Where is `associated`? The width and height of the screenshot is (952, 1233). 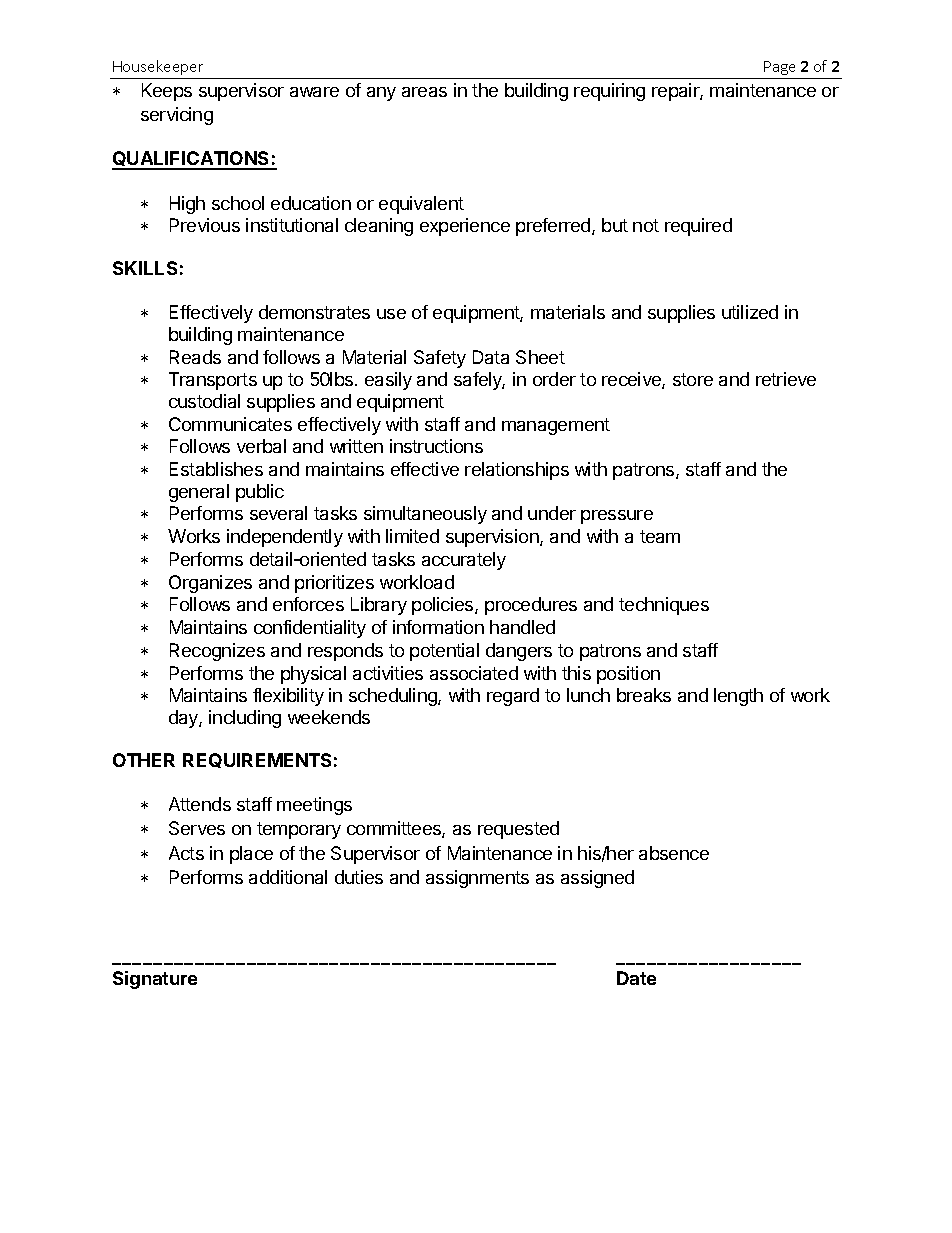
associated is located at coordinates (474, 673).
